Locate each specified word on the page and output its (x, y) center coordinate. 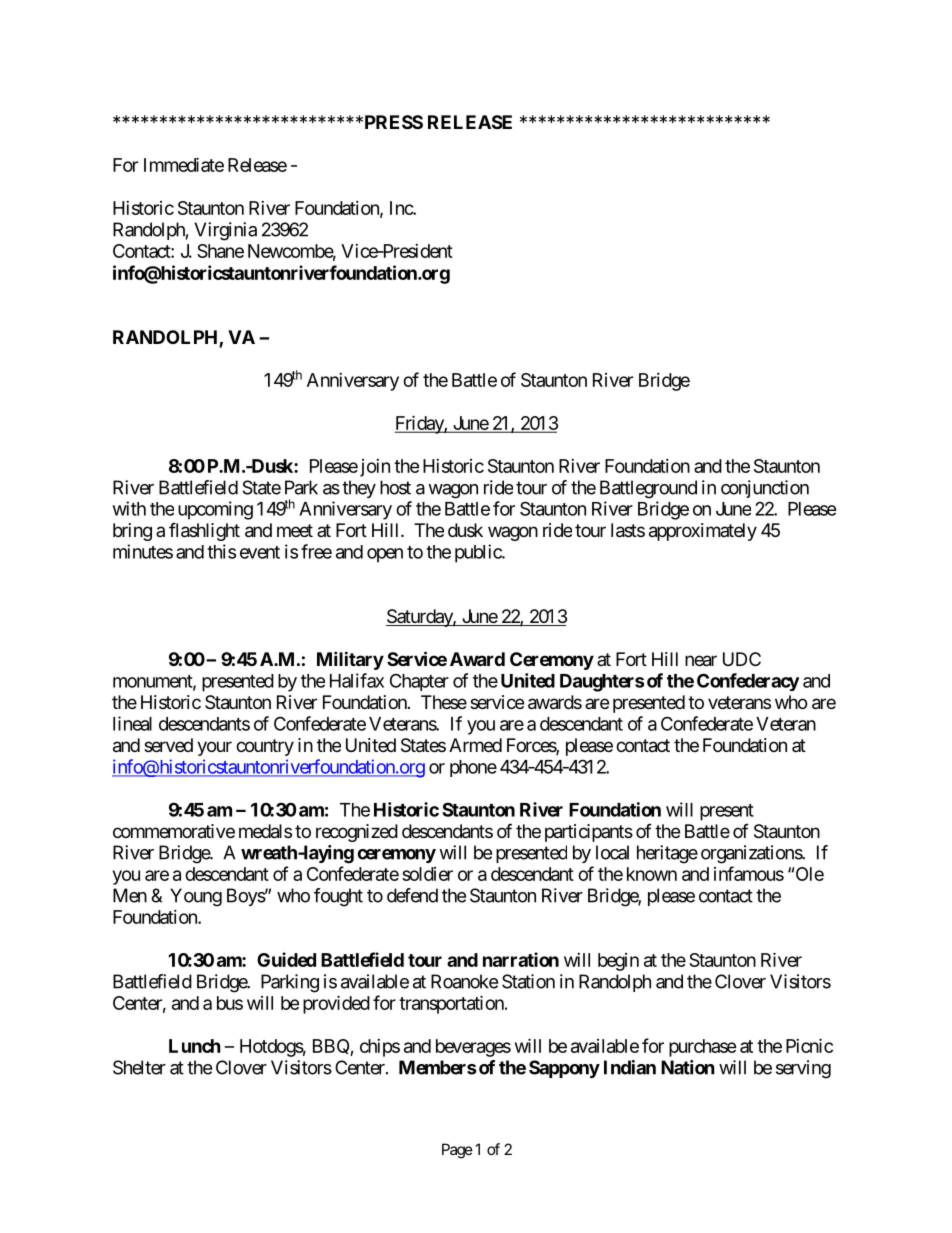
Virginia (225, 231)
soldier (427, 874)
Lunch (195, 1046)
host (395, 487)
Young (196, 897)
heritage (667, 854)
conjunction (765, 489)
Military (350, 660)
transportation (452, 1004)
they (359, 489)
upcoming (215, 510)
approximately (703, 532)
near (701, 661)
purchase (703, 1048)
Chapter (419, 682)
